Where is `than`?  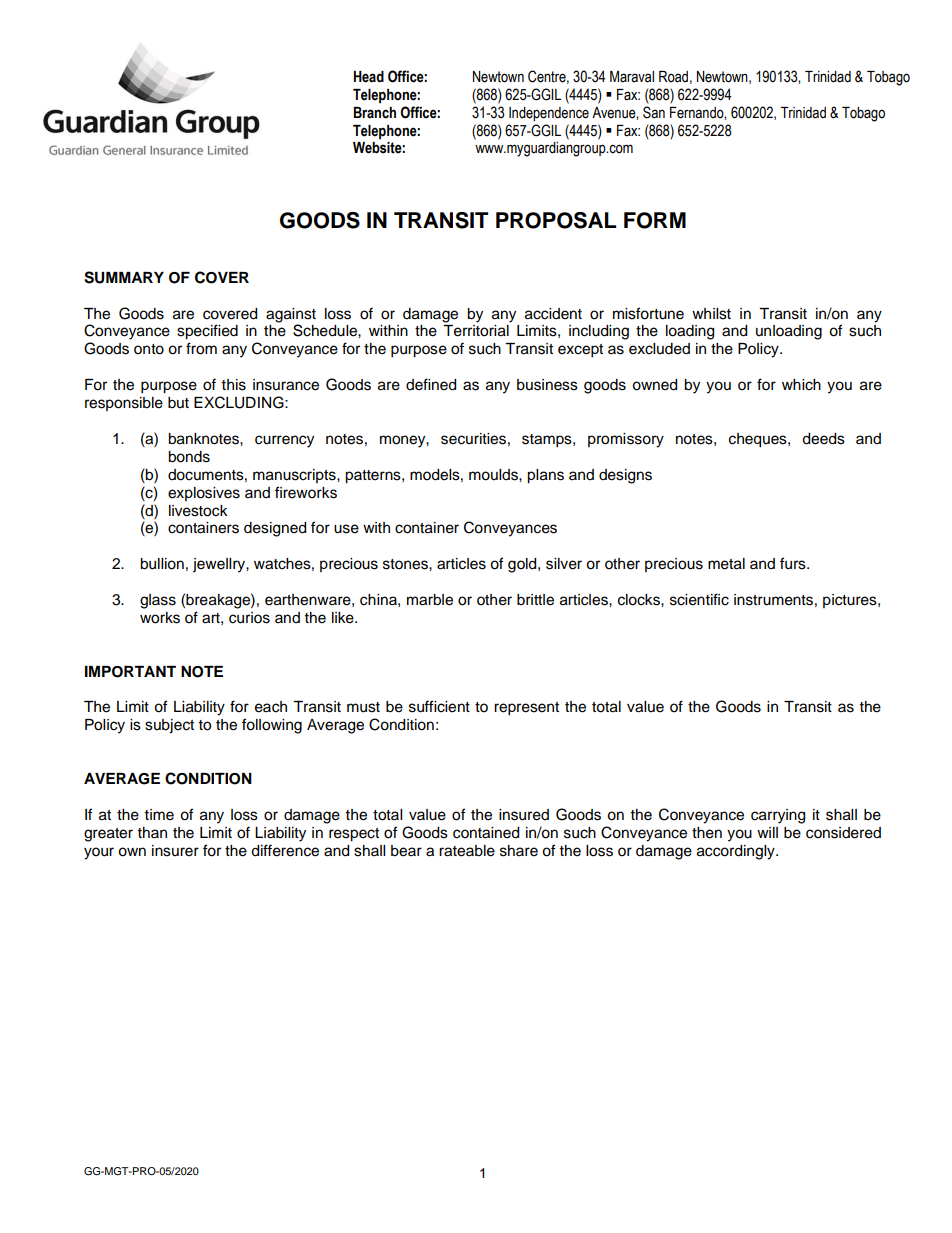 than is located at coordinates (152, 832).
